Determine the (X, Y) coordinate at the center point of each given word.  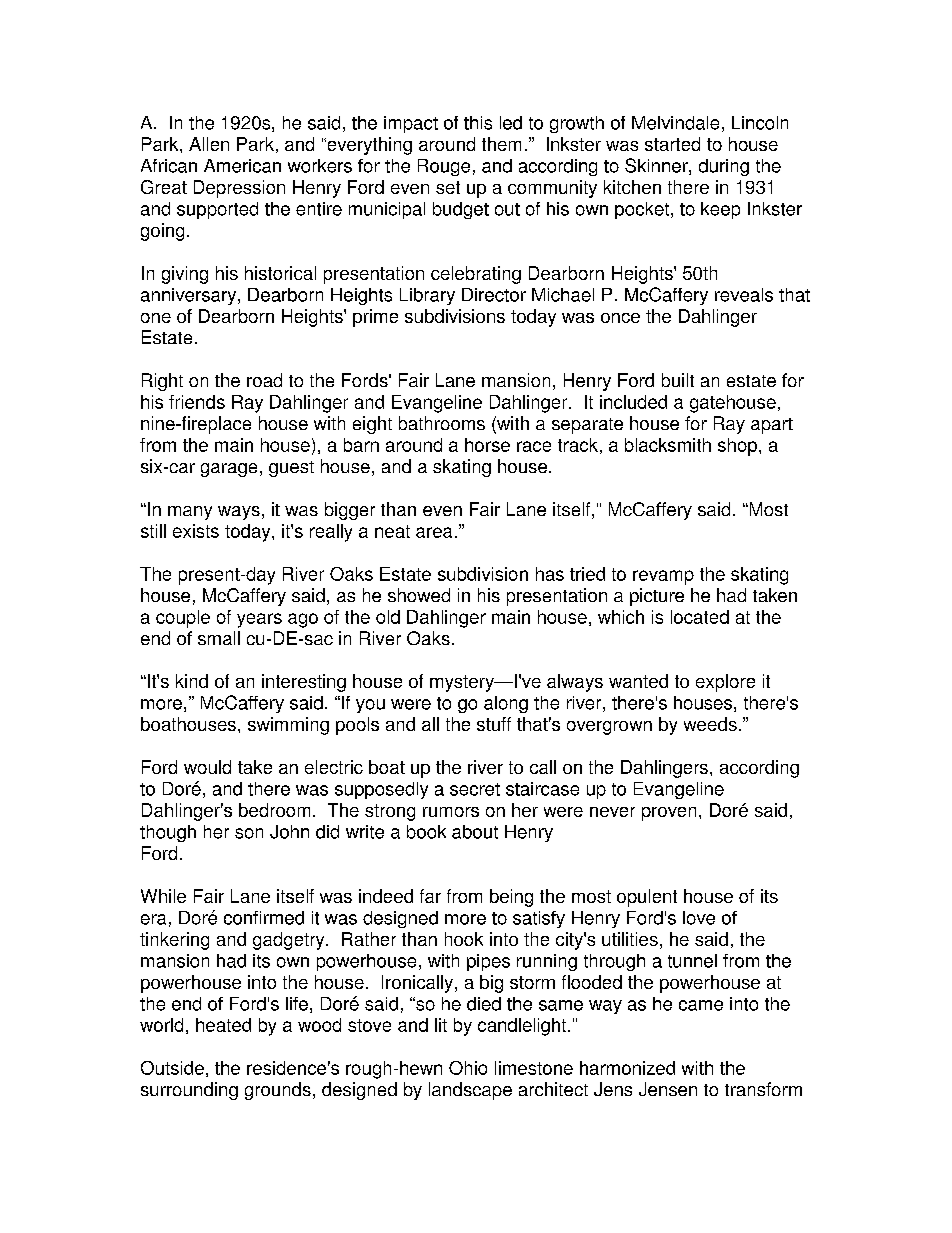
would (207, 767)
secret (475, 789)
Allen (209, 144)
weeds (710, 724)
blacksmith (668, 445)
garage (229, 470)
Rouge (444, 167)
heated (223, 1025)
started (672, 144)
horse (487, 445)
